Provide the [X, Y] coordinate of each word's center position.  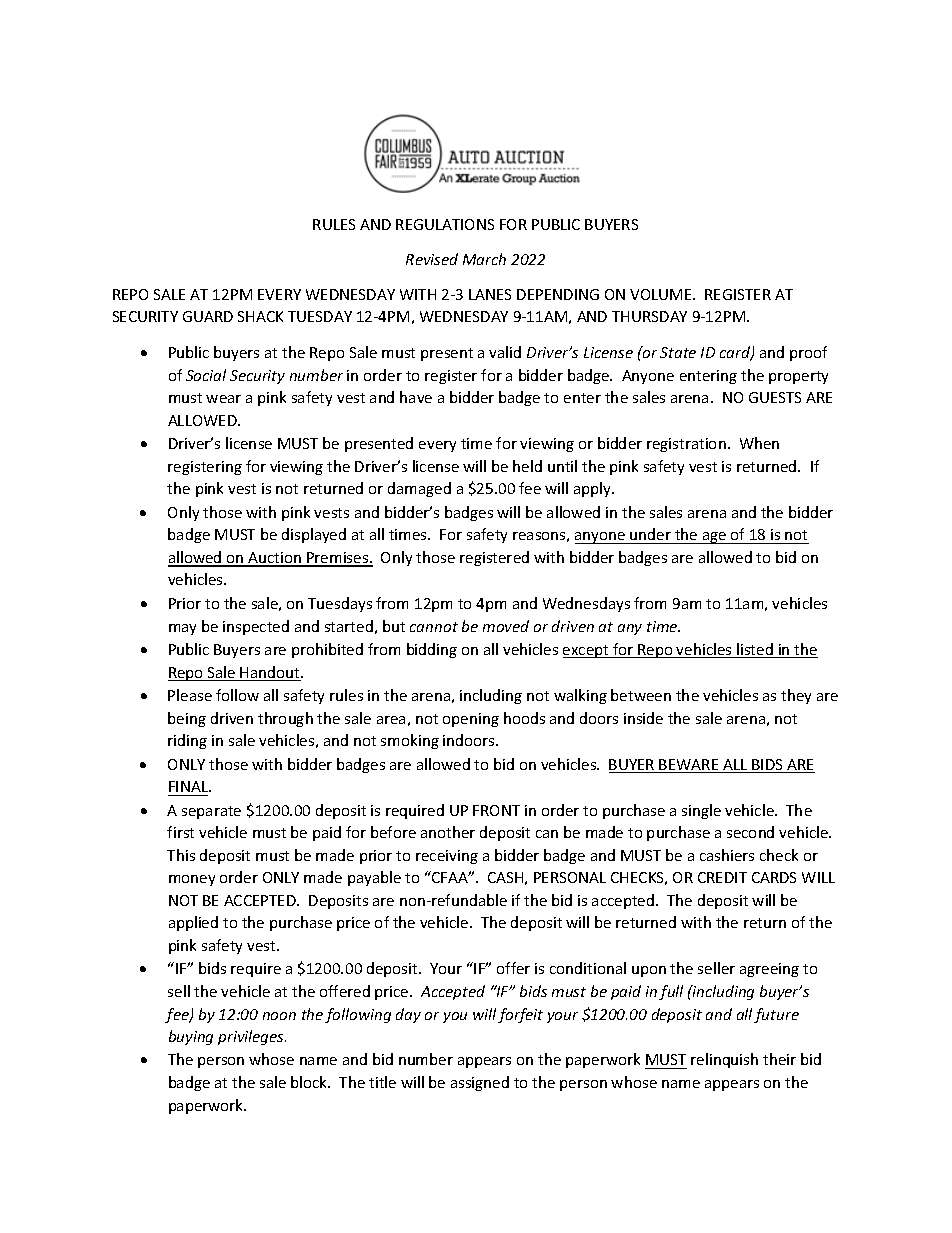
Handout [270, 673]
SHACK [260, 316]
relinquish [724, 1060]
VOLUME [662, 294]
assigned [480, 1083]
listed [755, 650]
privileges [252, 1037]
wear [223, 399]
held [527, 466]
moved [506, 626]
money [192, 880]
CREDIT [722, 877]
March [484, 259]
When [759, 443]
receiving [447, 857]
